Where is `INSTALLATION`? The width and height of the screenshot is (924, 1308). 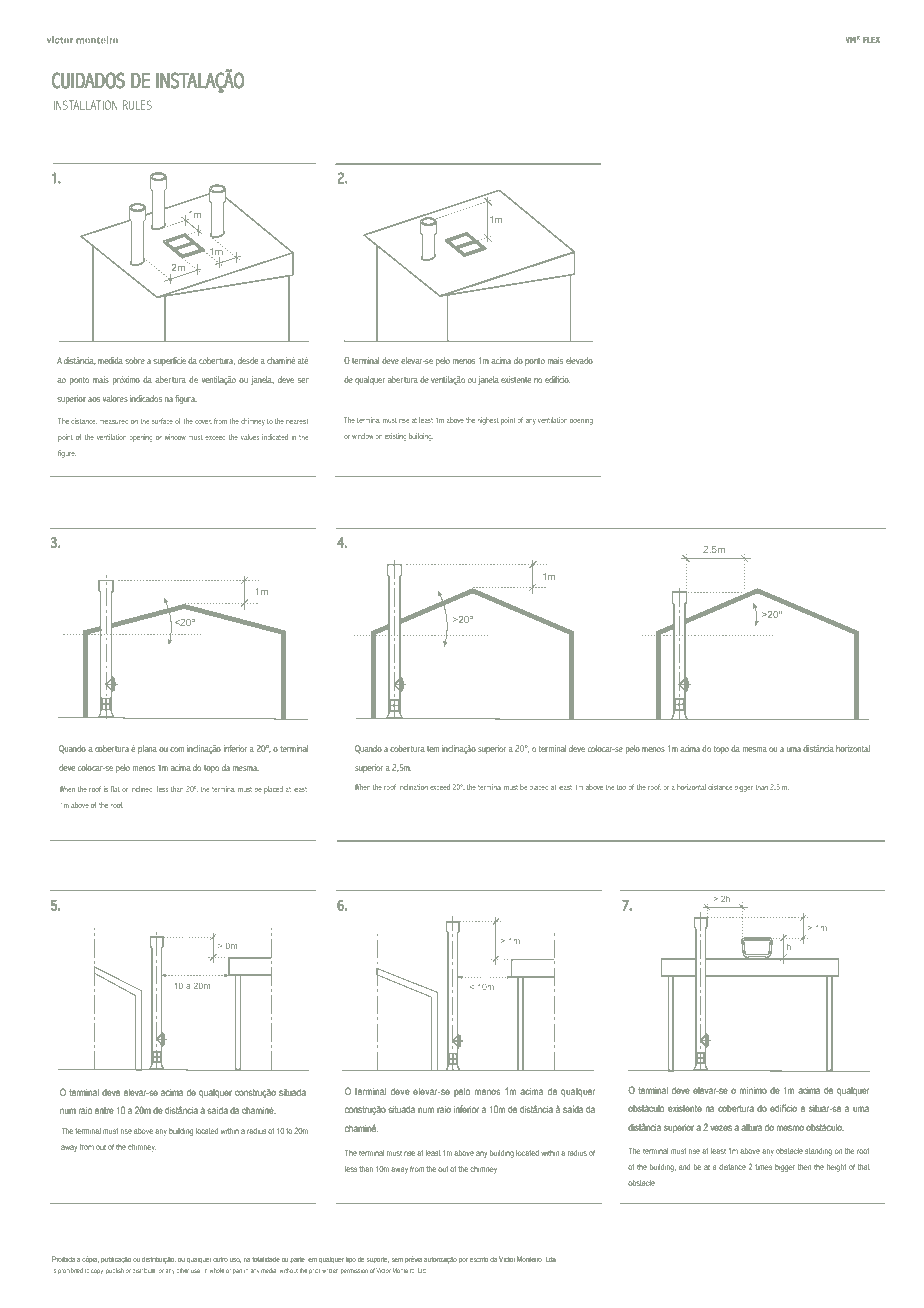
INSTALLATION is located at coordinates (85, 105).
